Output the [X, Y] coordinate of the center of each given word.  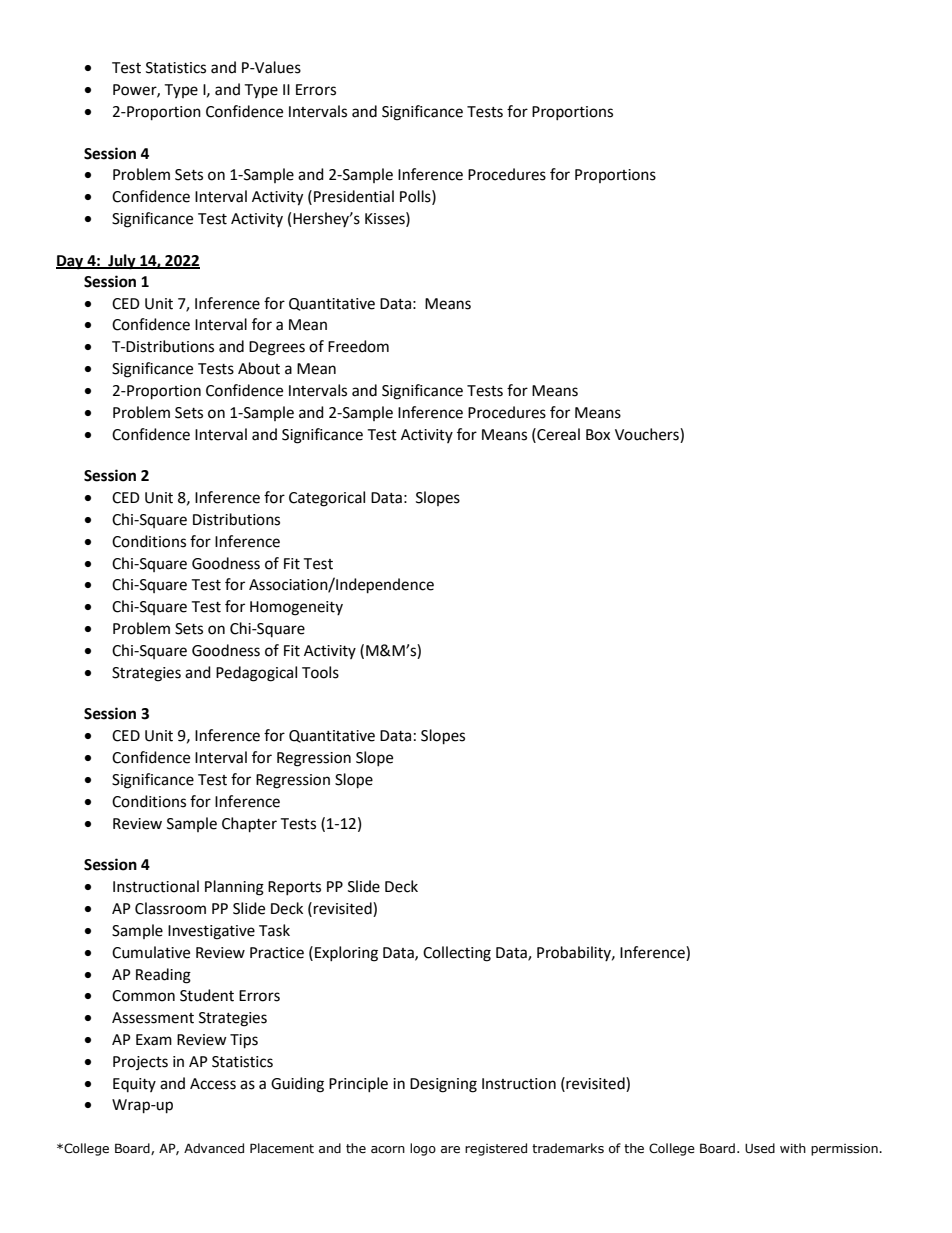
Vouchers [648, 434]
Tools [320, 672]
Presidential [354, 196]
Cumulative [151, 952]
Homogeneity [296, 608]
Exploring [346, 954]
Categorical [327, 499]
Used [760, 1148]
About [259, 368]
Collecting [457, 954]
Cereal [557, 434]
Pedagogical [256, 674]
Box [598, 435]
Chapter [249, 825]
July [122, 262]
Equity [134, 1085]
